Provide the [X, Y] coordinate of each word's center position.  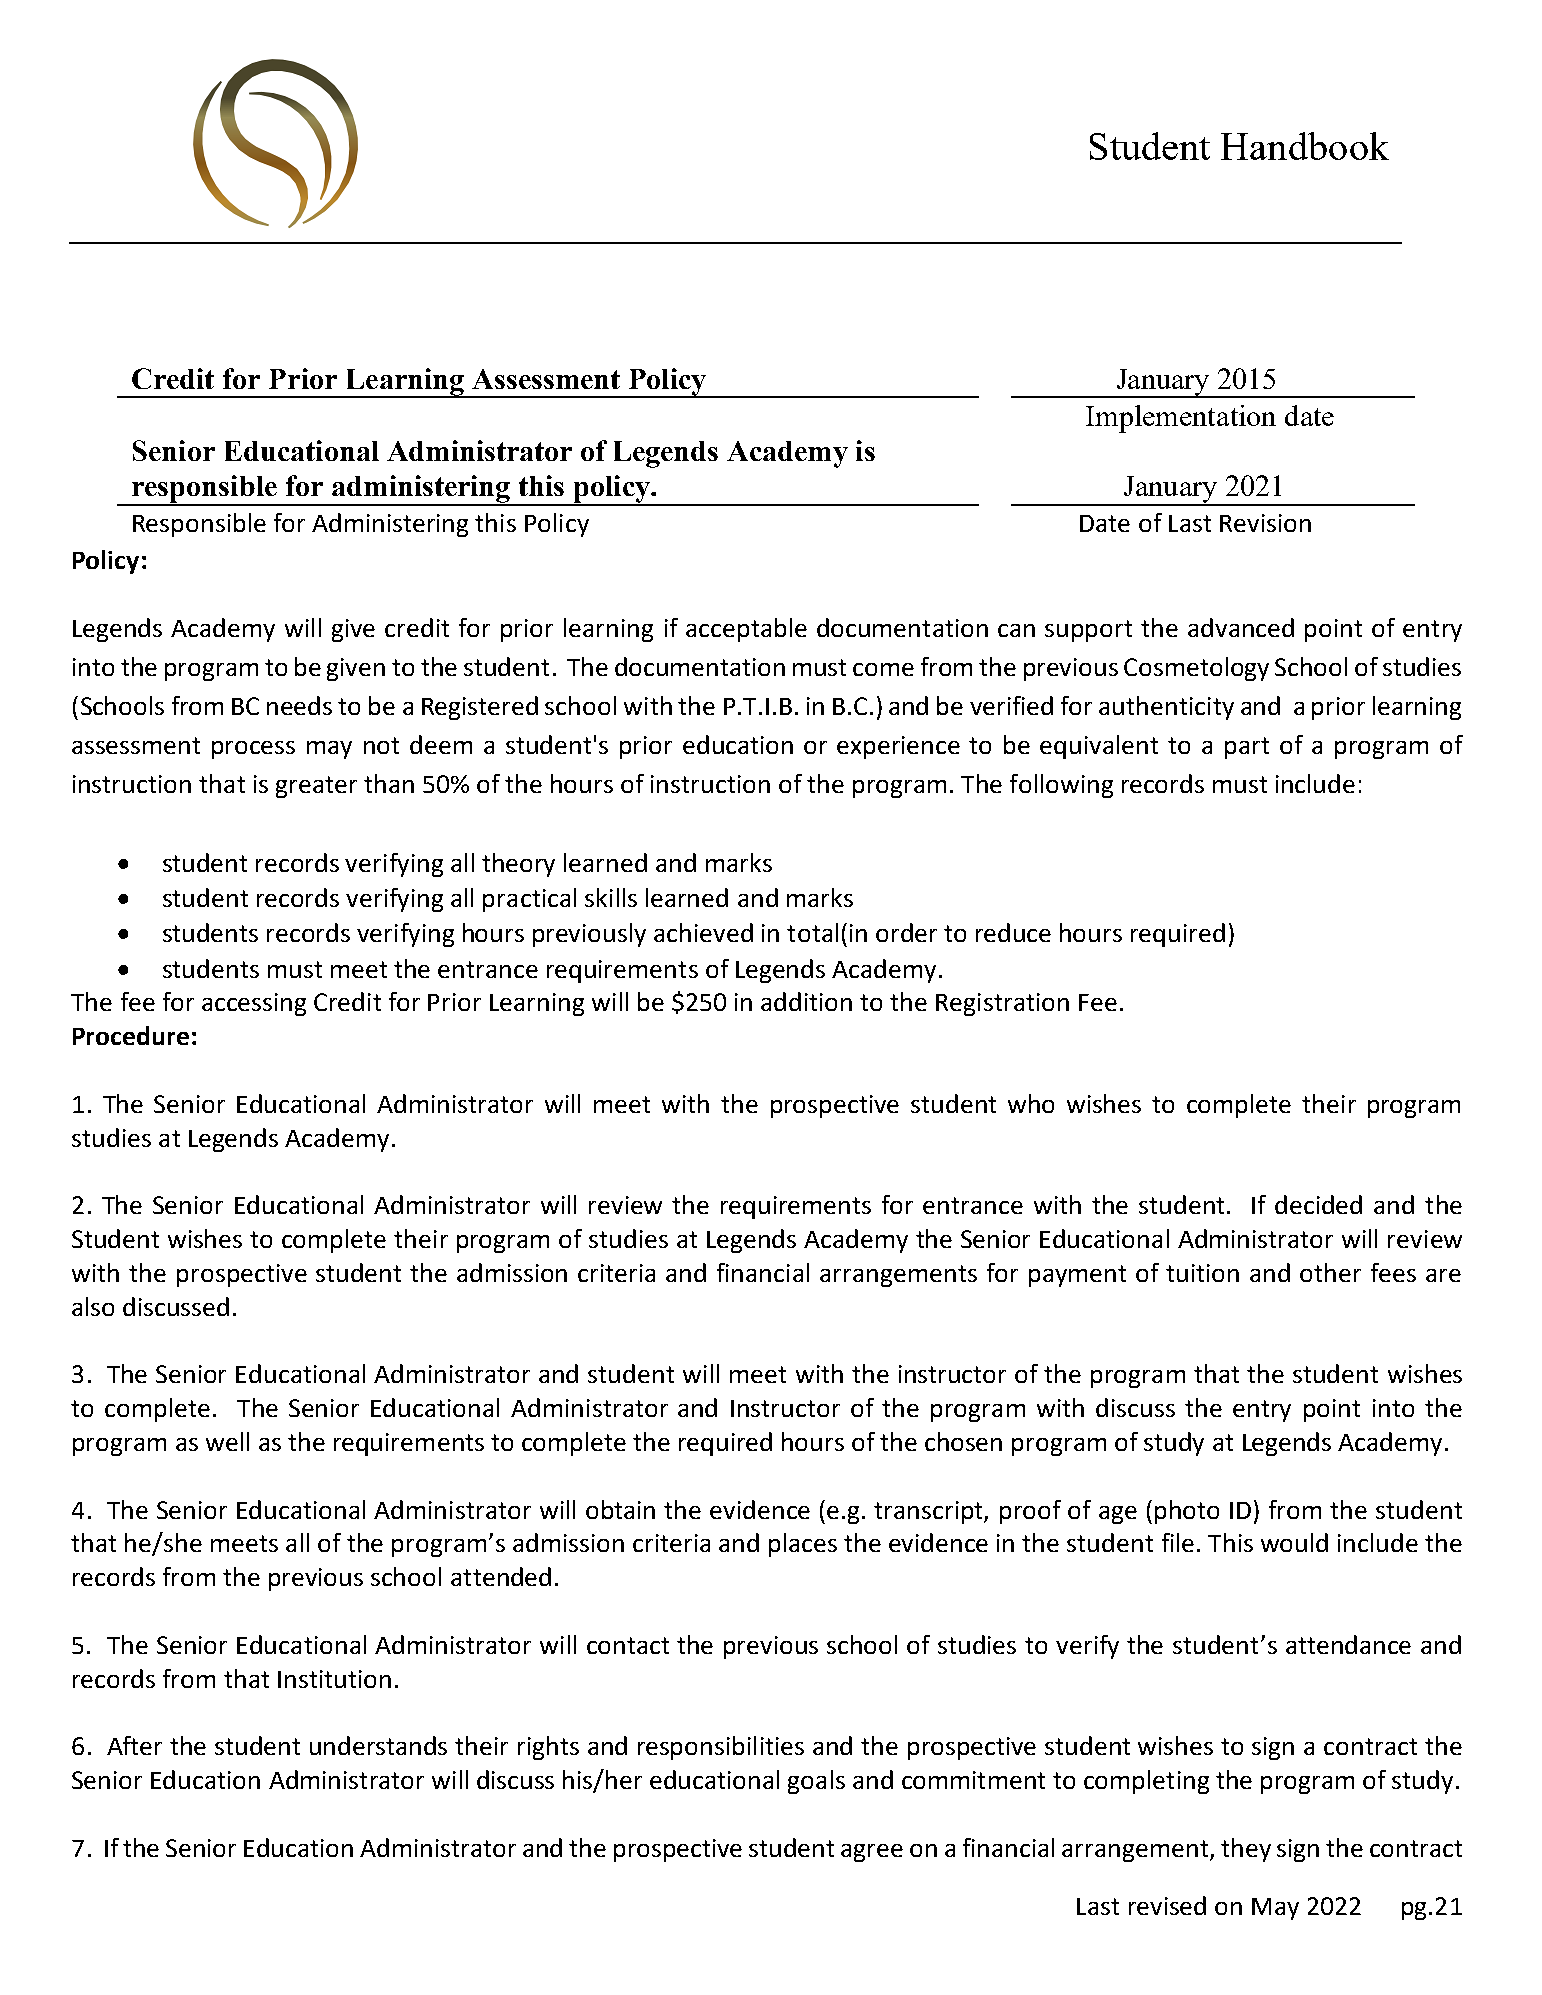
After [134, 1745]
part [1247, 748]
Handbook [1305, 146]
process [253, 750]
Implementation [1181, 419]
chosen [963, 1441]
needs [299, 705]
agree [872, 1853]
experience [898, 747]
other [1330, 1272]
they [1246, 1850]
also [93, 1306]
